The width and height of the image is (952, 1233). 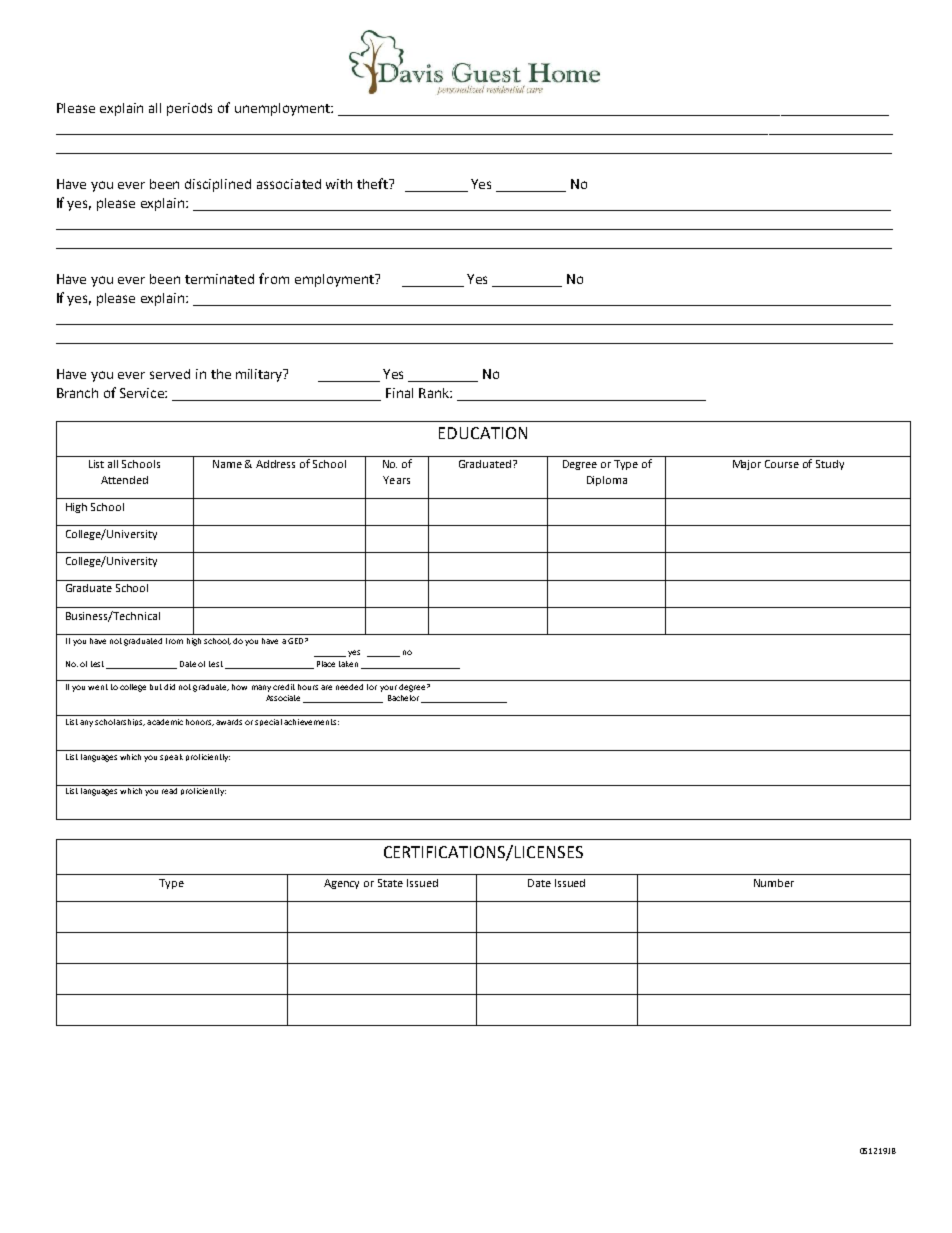 What do you see at coordinates (405, 699) in the image?
I see `Bachelor` at bounding box center [405, 699].
